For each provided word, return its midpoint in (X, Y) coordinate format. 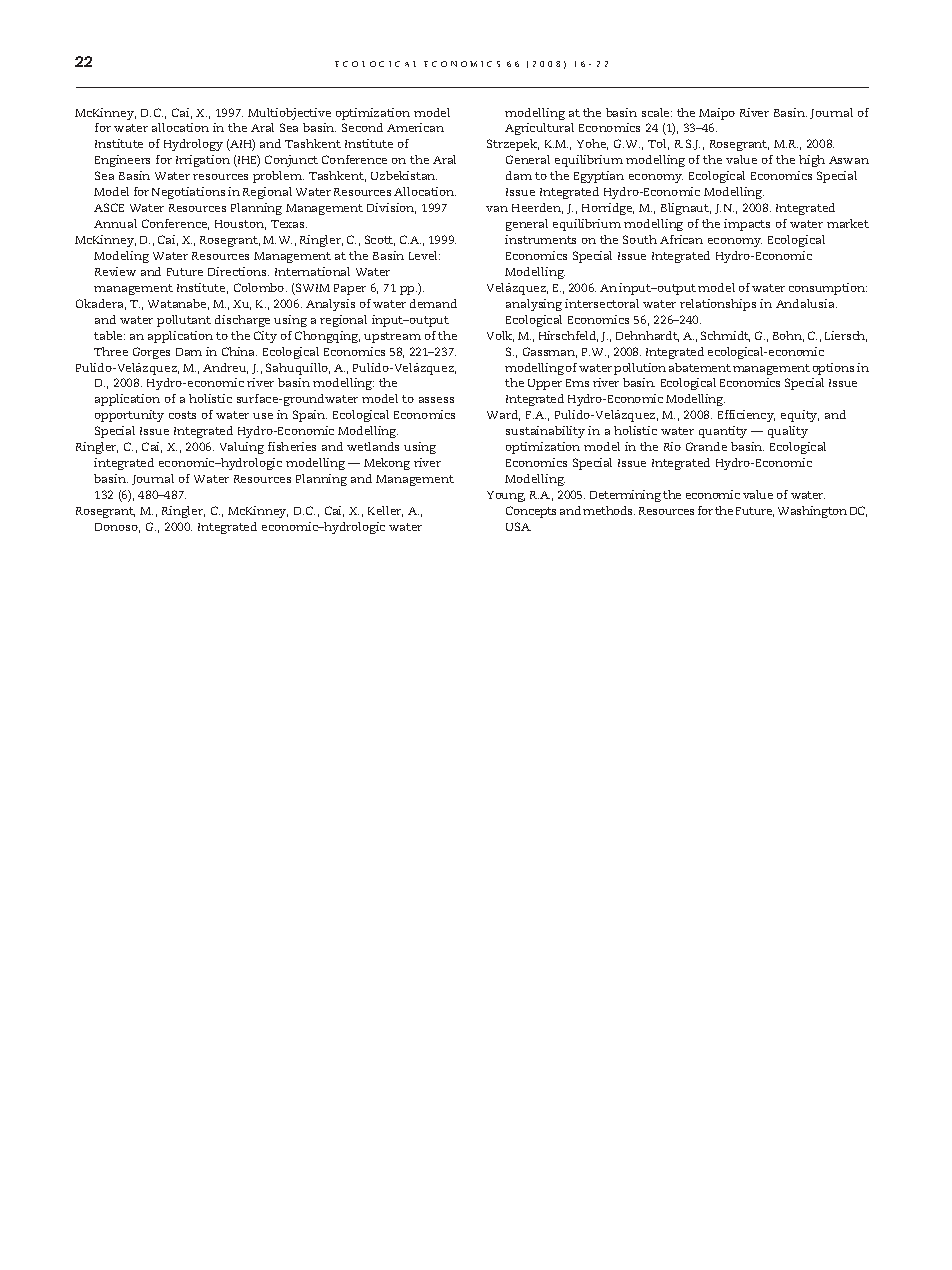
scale (657, 112)
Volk (500, 336)
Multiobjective (289, 114)
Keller (385, 511)
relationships (718, 305)
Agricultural (539, 129)
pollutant (184, 321)
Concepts (531, 512)
